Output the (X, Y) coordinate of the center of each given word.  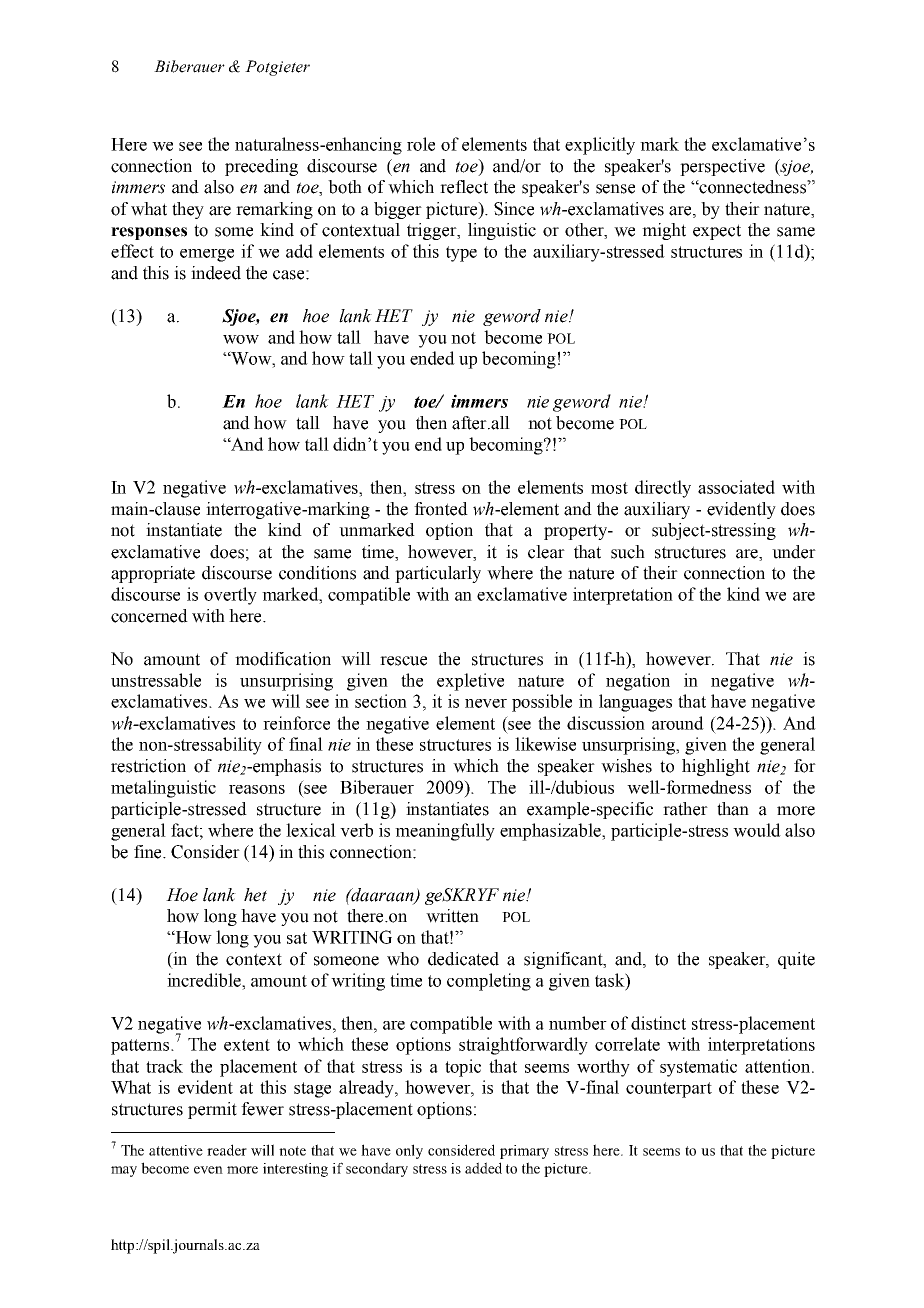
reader (227, 1150)
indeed (216, 273)
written (452, 916)
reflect (464, 187)
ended (432, 358)
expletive (470, 682)
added (483, 1168)
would (757, 830)
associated (736, 487)
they (188, 210)
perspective (722, 167)
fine (149, 852)
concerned (149, 616)
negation (638, 682)
